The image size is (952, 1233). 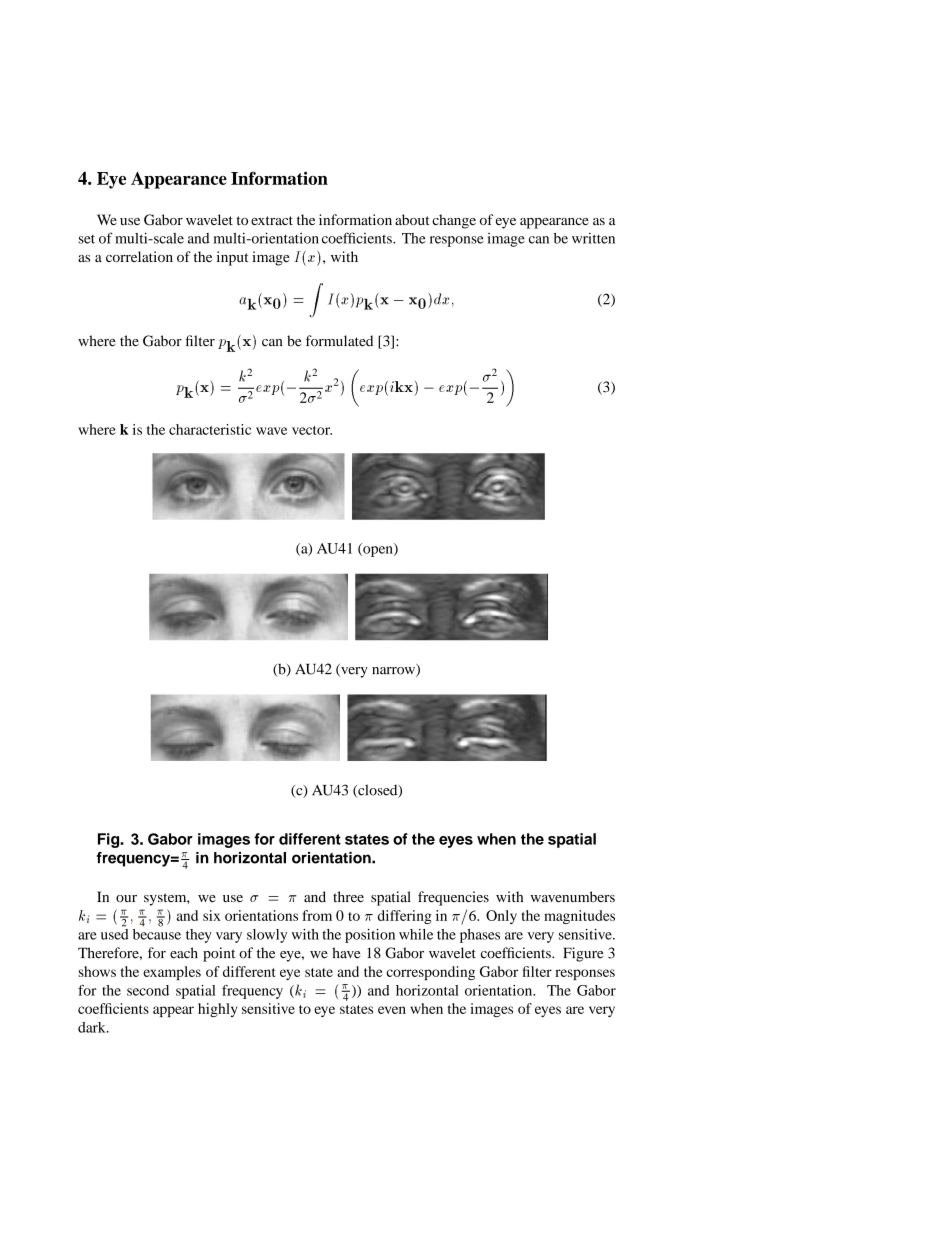 I want to click on open, so click(x=378, y=551).
